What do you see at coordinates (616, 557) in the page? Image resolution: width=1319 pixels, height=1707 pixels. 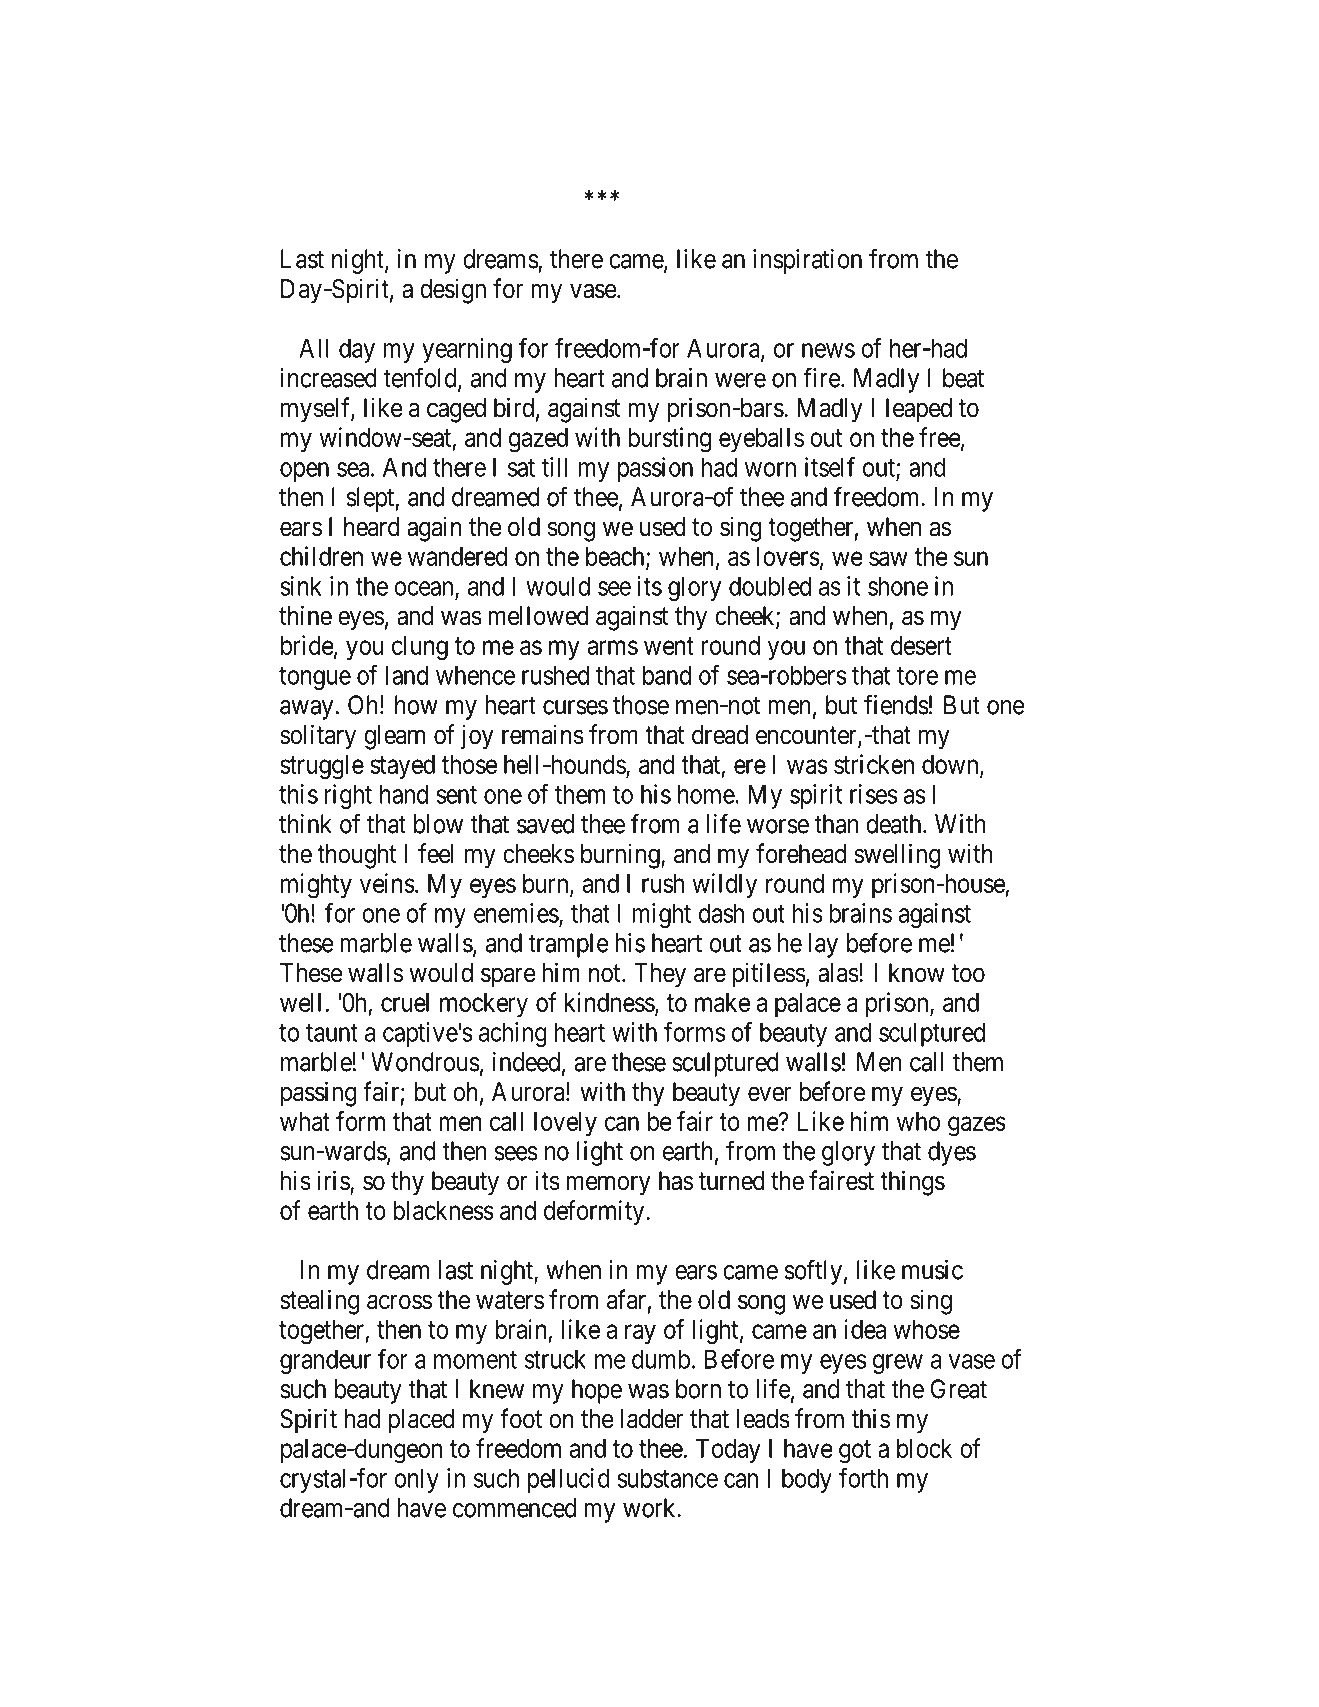 I see `beach` at bounding box center [616, 557].
